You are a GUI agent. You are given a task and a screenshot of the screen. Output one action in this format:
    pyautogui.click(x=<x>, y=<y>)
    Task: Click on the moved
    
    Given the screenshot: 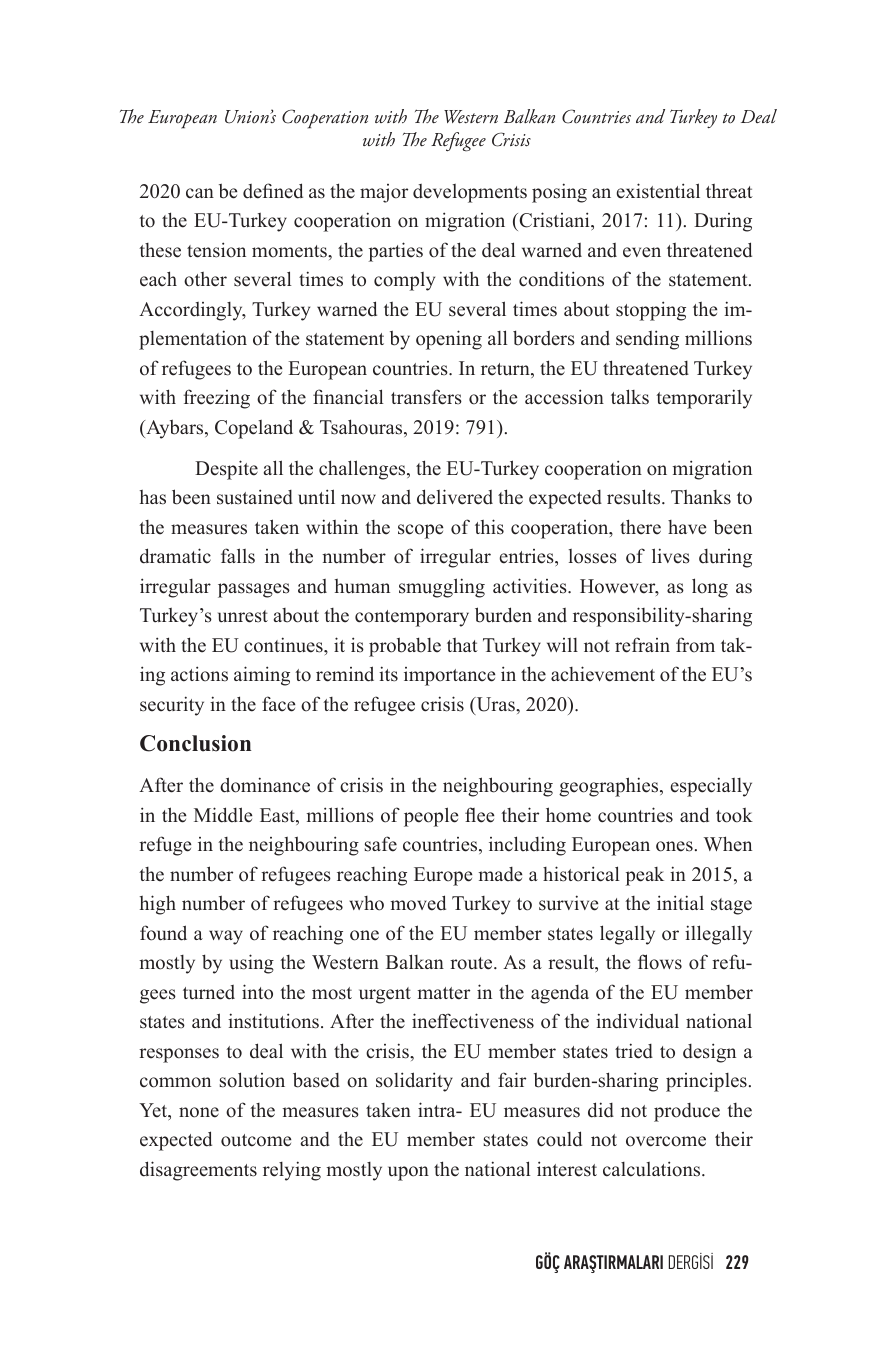 What is the action you would take?
    pyautogui.click(x=418, y=903)
